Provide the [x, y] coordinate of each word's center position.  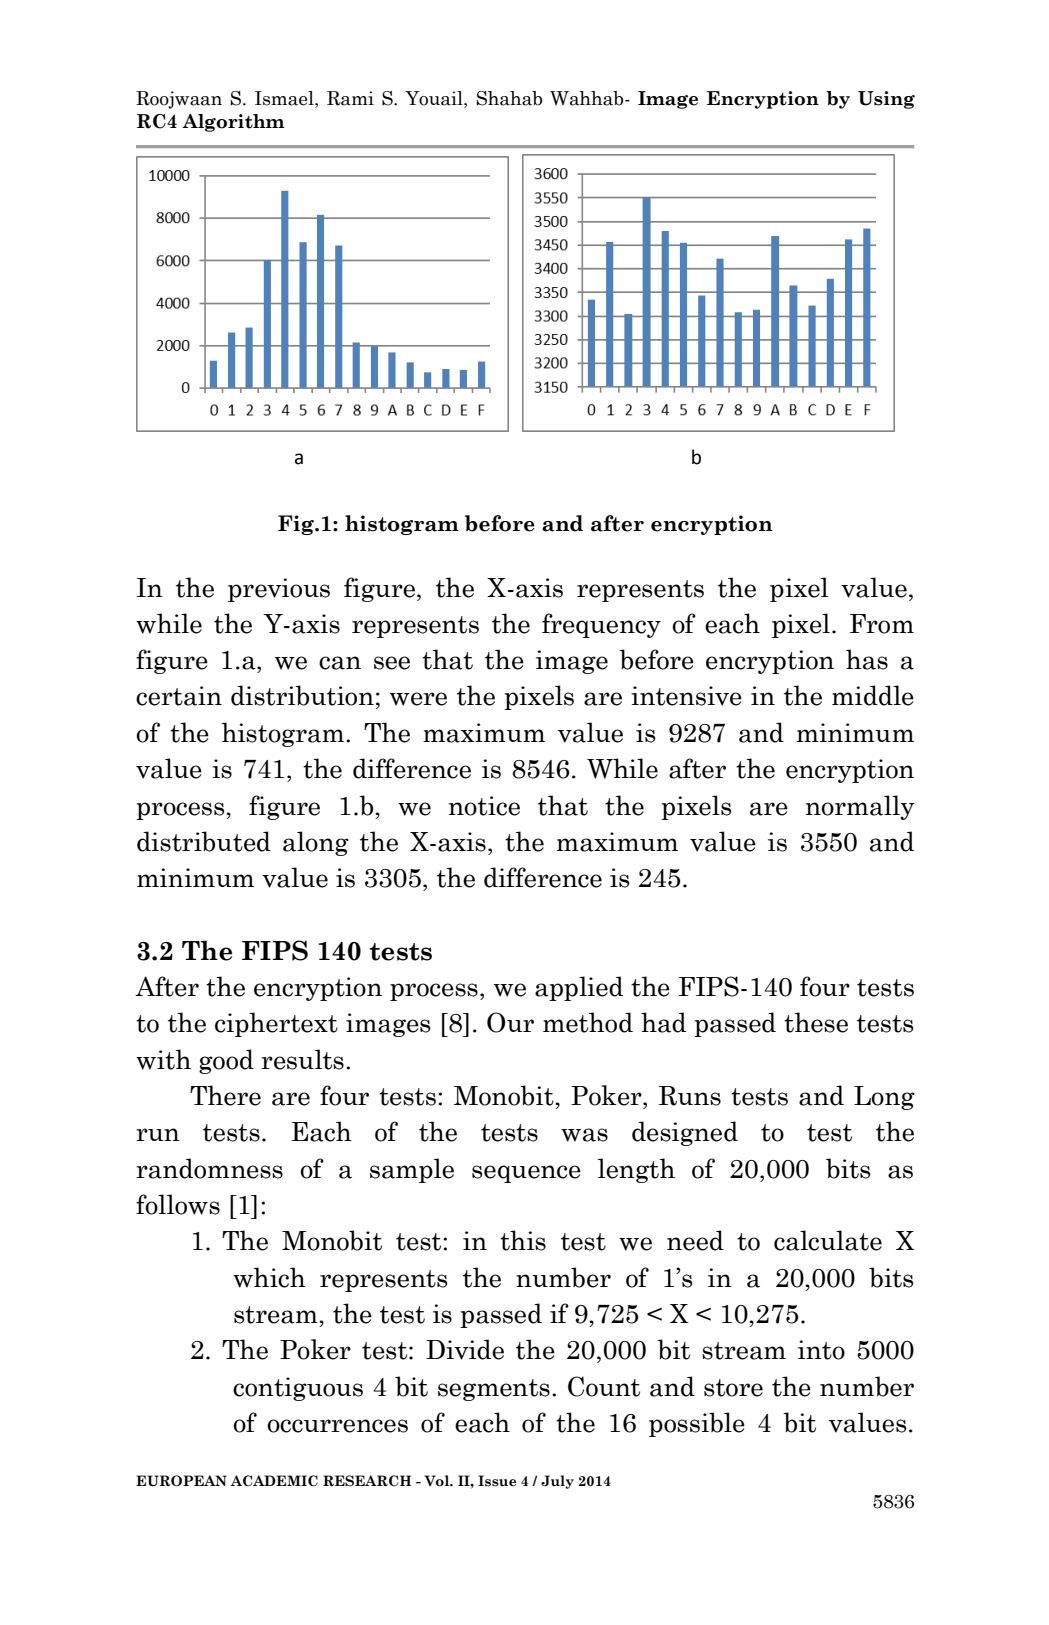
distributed [204, 841]
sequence [526, 1174]
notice [484, 806]
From [882, 624]
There [225, 1095]
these [816, 1022]
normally [860, 807]
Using [886, 100]
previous [279, 590]
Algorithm [233, 123]
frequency [601, 625]
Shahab [509, 98]
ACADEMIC [274, 1481]
